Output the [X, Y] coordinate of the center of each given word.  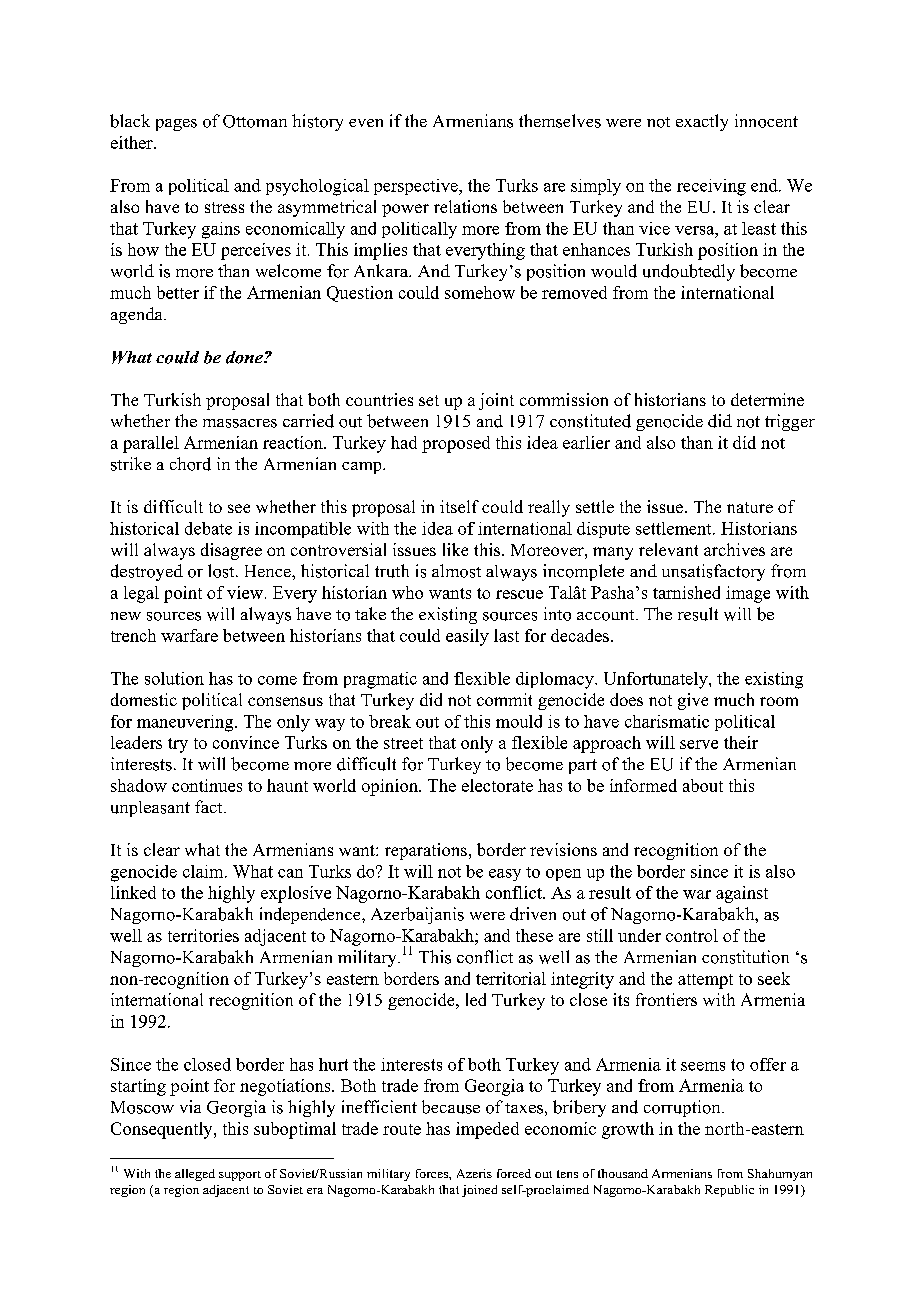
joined [479, 1191]
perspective [417, 187]
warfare [189, 635]
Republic [729, 1191]
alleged [195, 1175]
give [693, 701]
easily [467, 637]
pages [176, 125]
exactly [702, 122]
